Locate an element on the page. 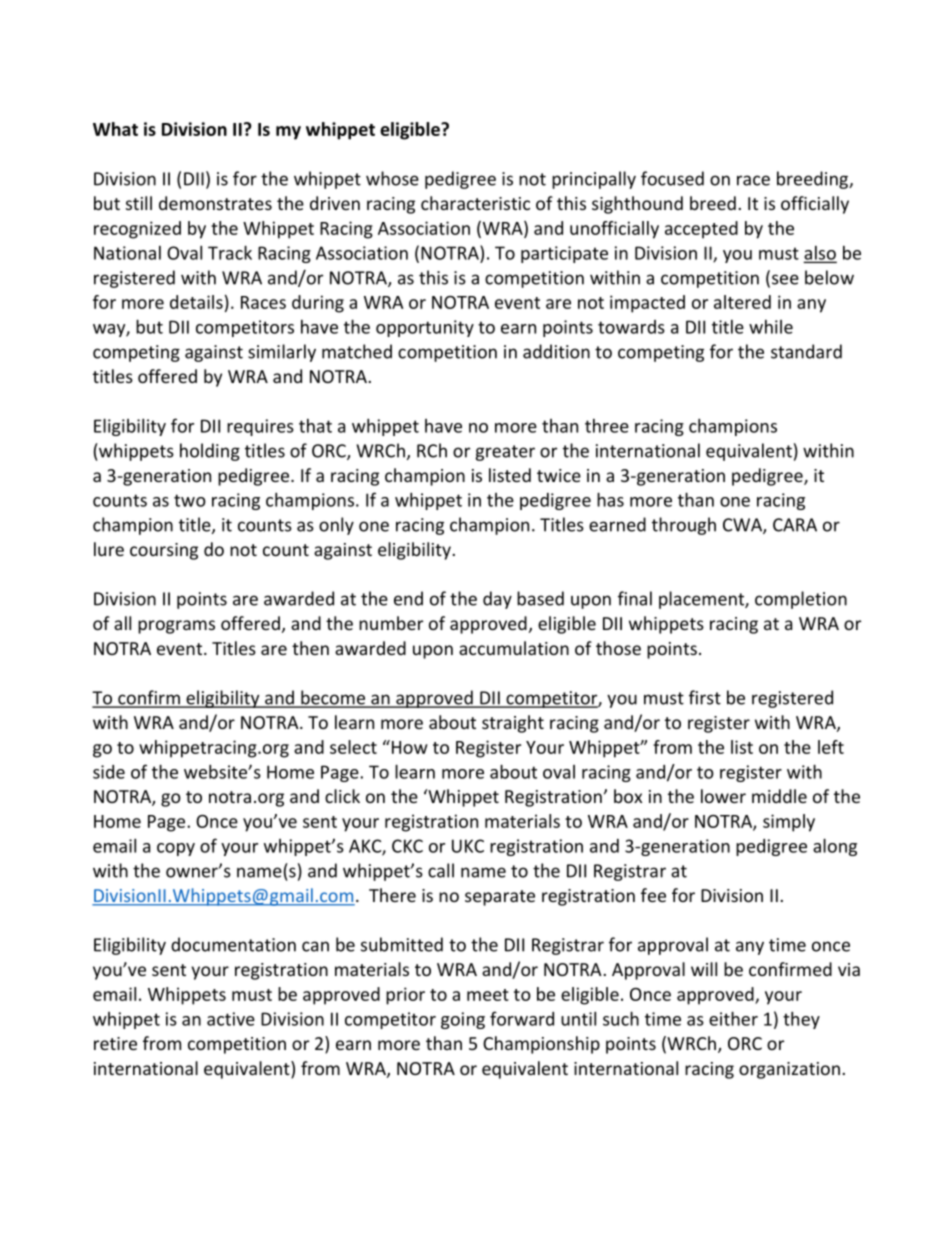  focused is located at coordinates (672, 178).
